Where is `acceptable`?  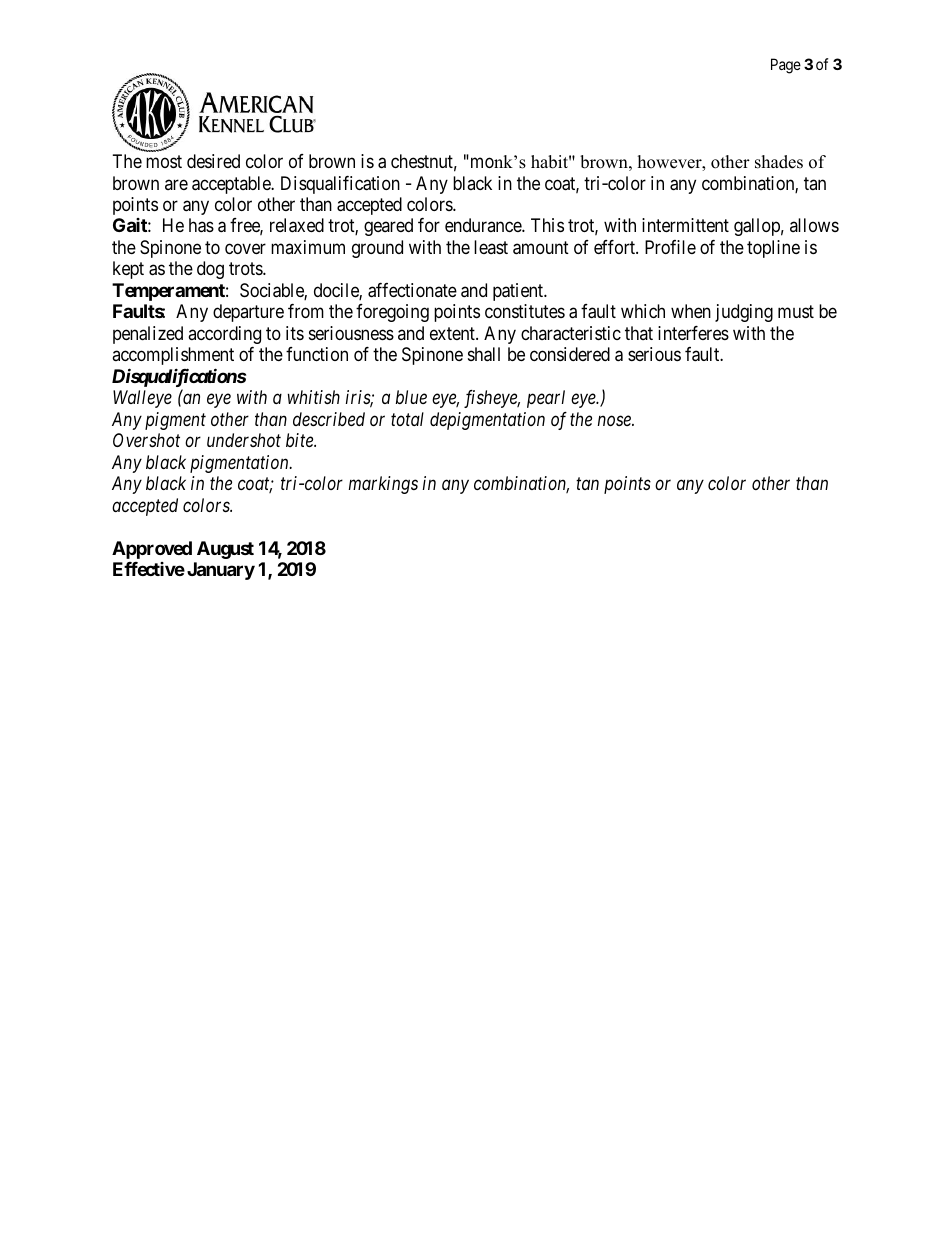 acceptable is located at coordinates (232, 185).
